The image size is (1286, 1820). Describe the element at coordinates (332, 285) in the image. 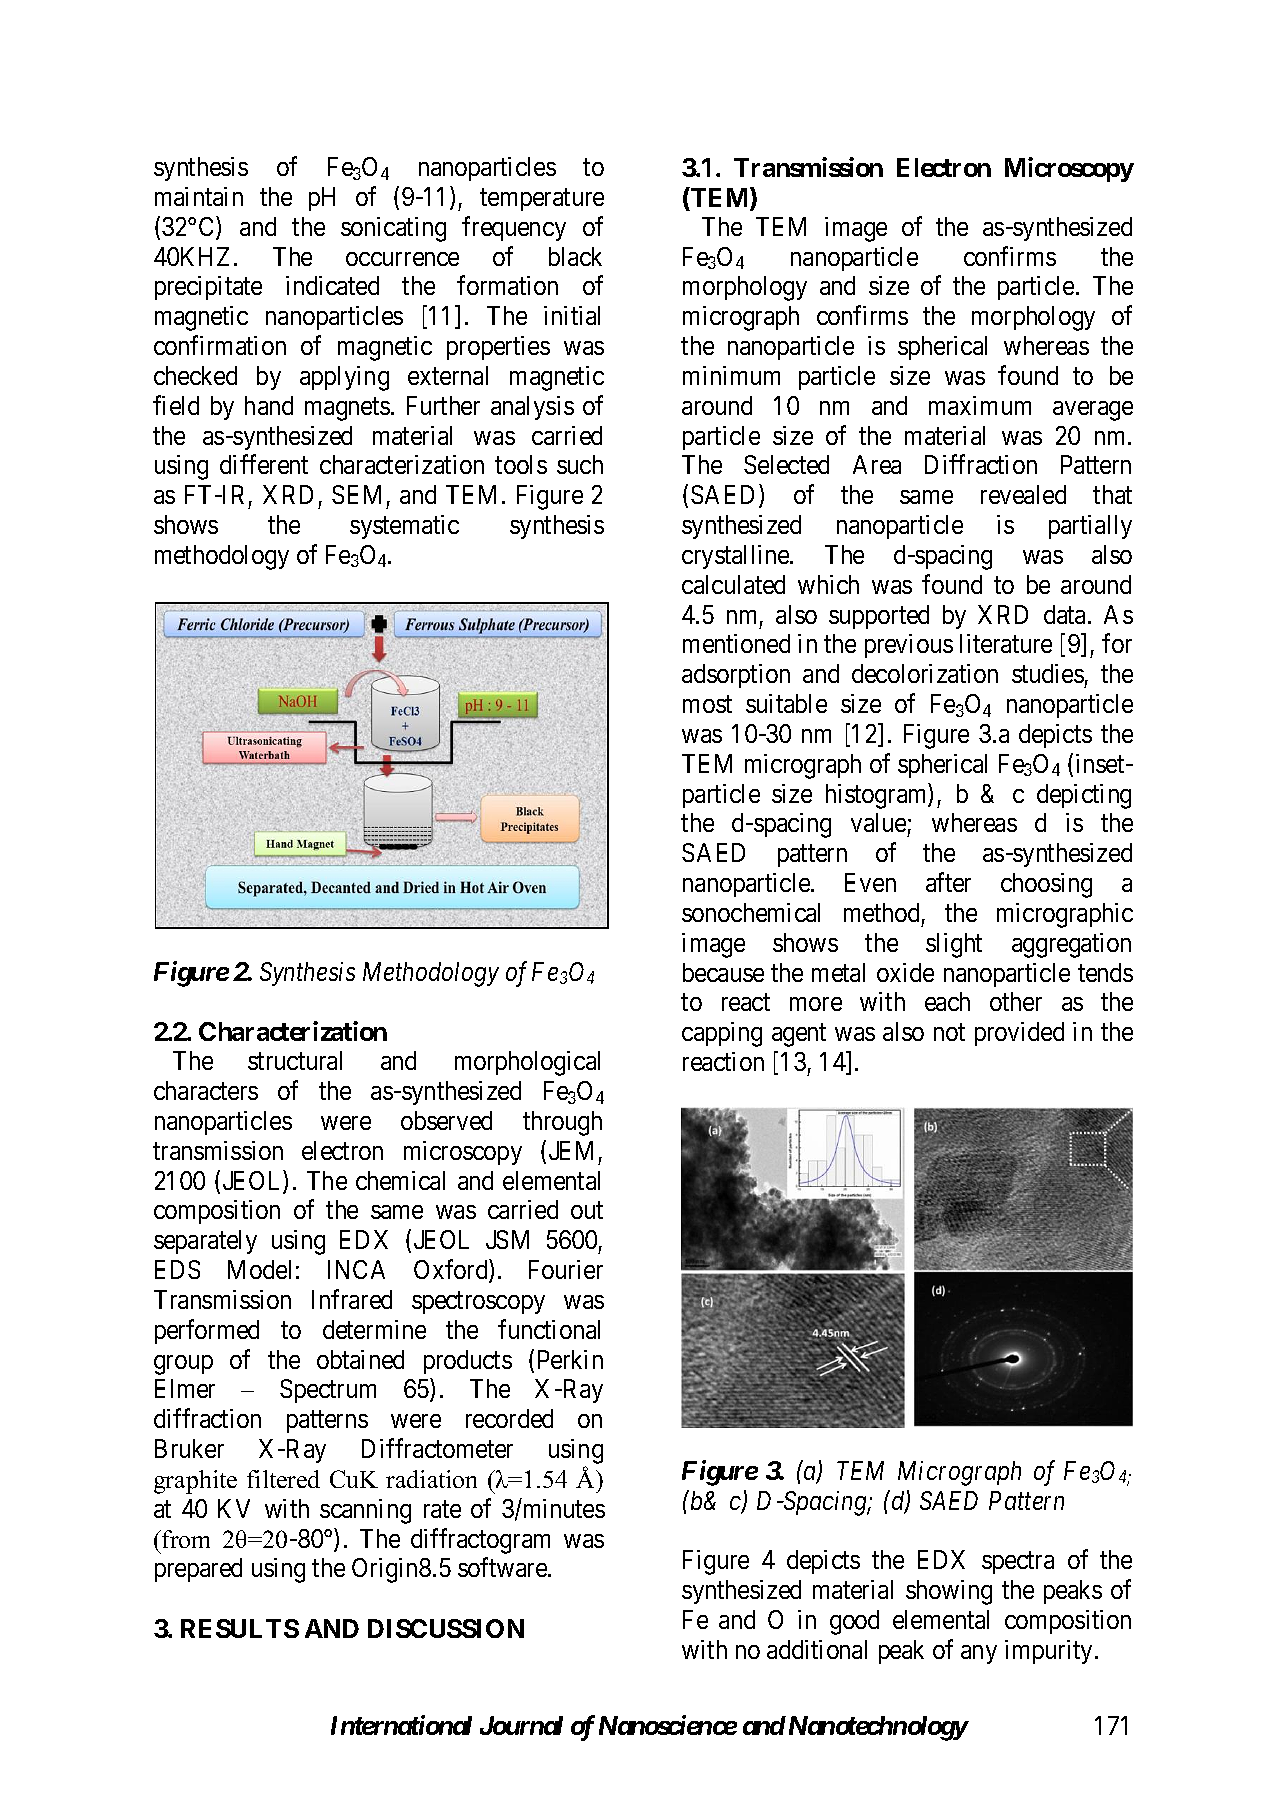

I see `indicated` at that location.
